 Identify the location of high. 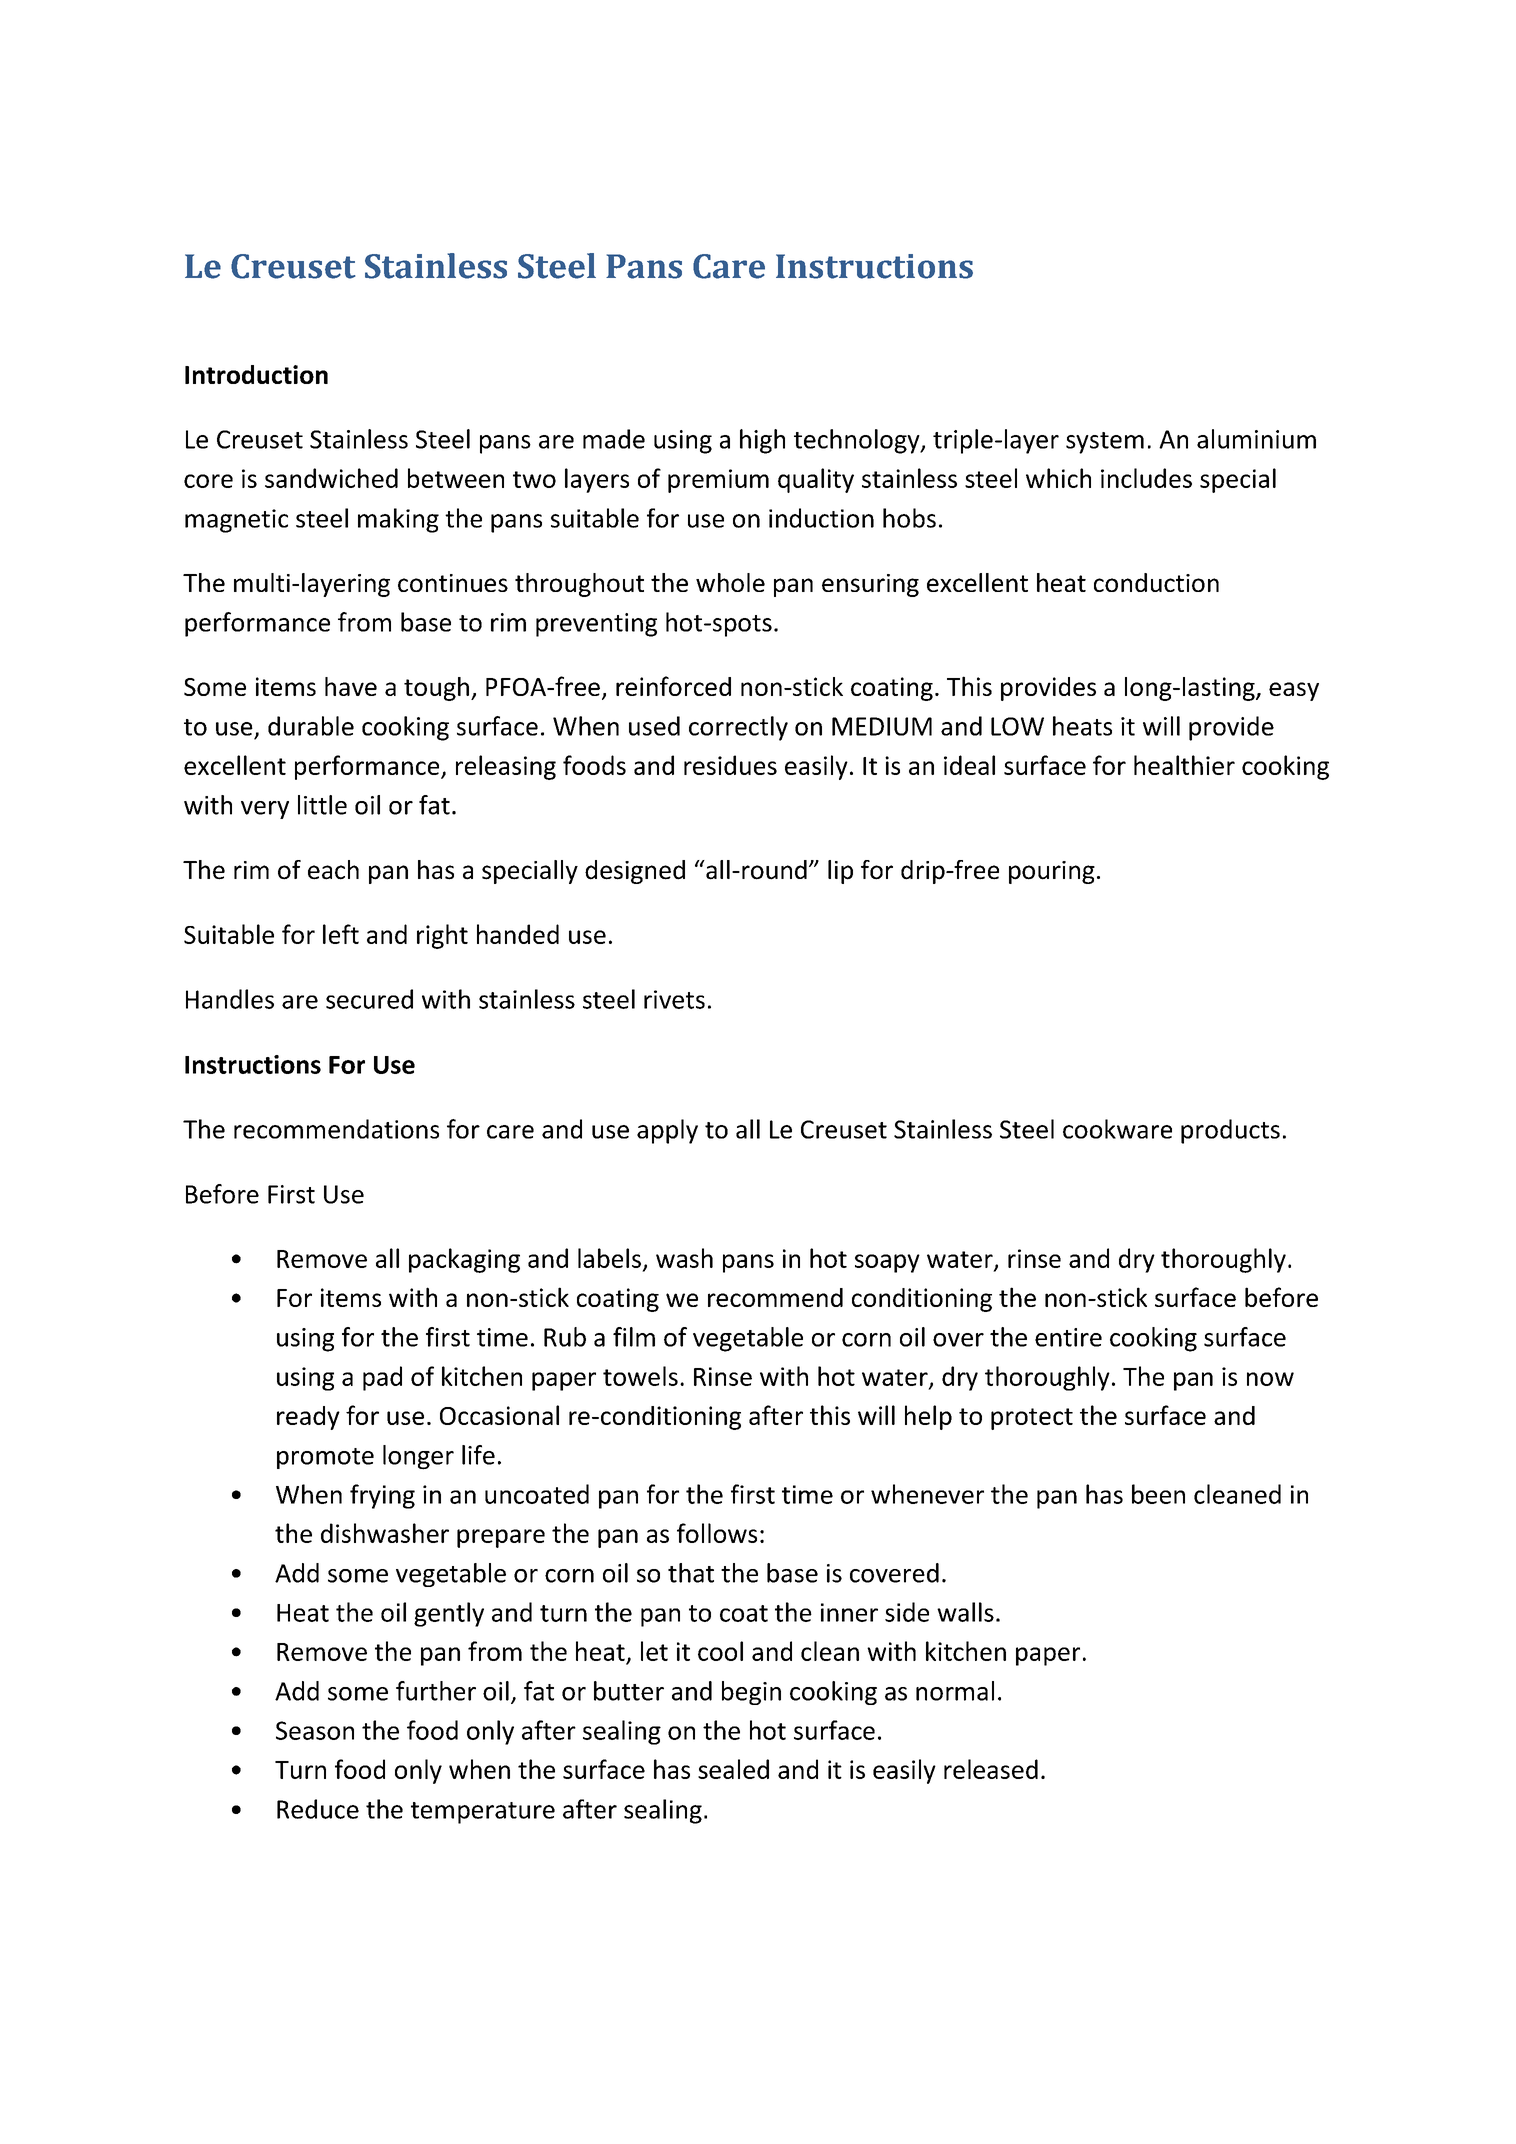
(762, 441).
